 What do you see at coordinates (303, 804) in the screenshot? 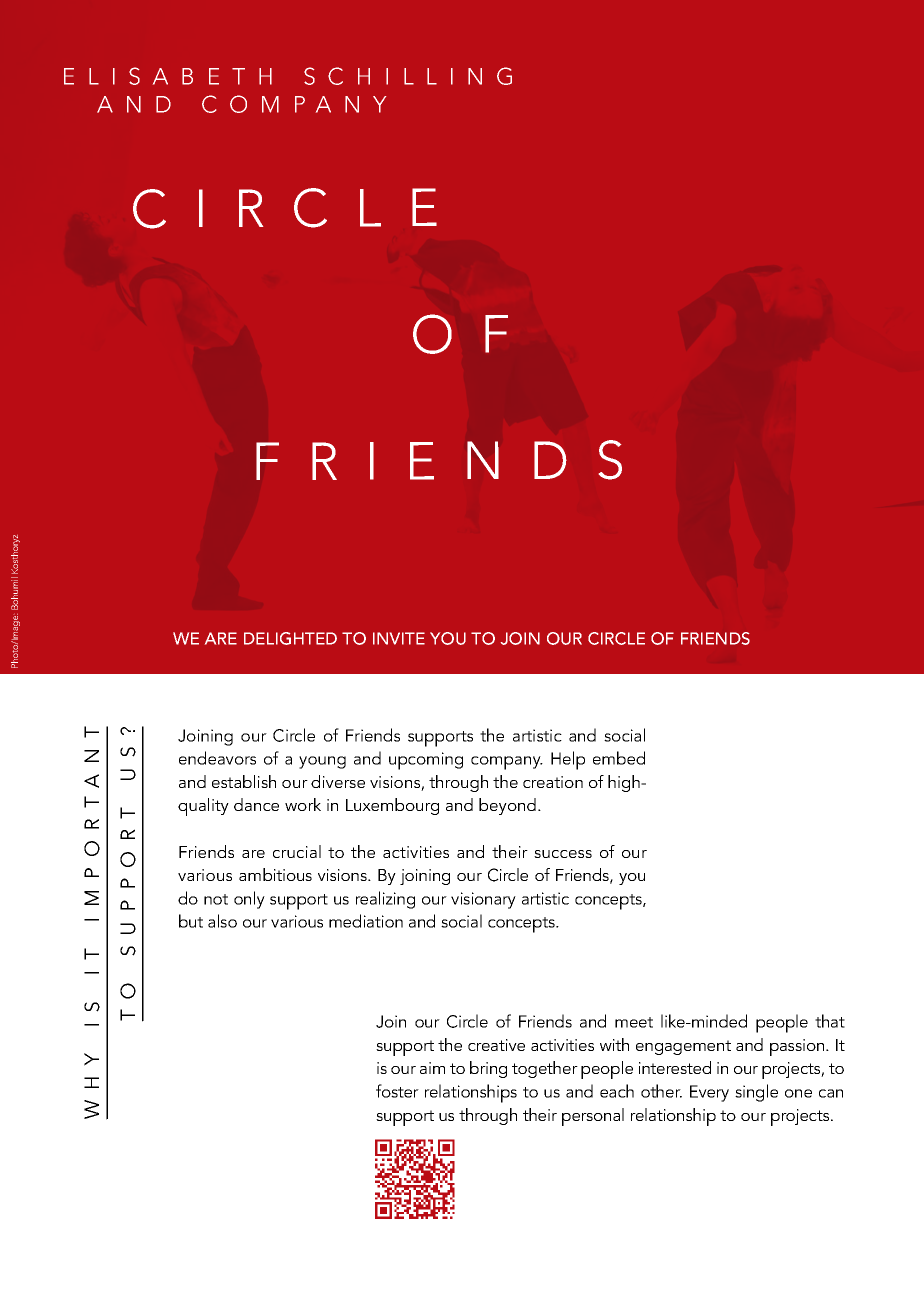
I see `work` at bounding box center [303, 804].
